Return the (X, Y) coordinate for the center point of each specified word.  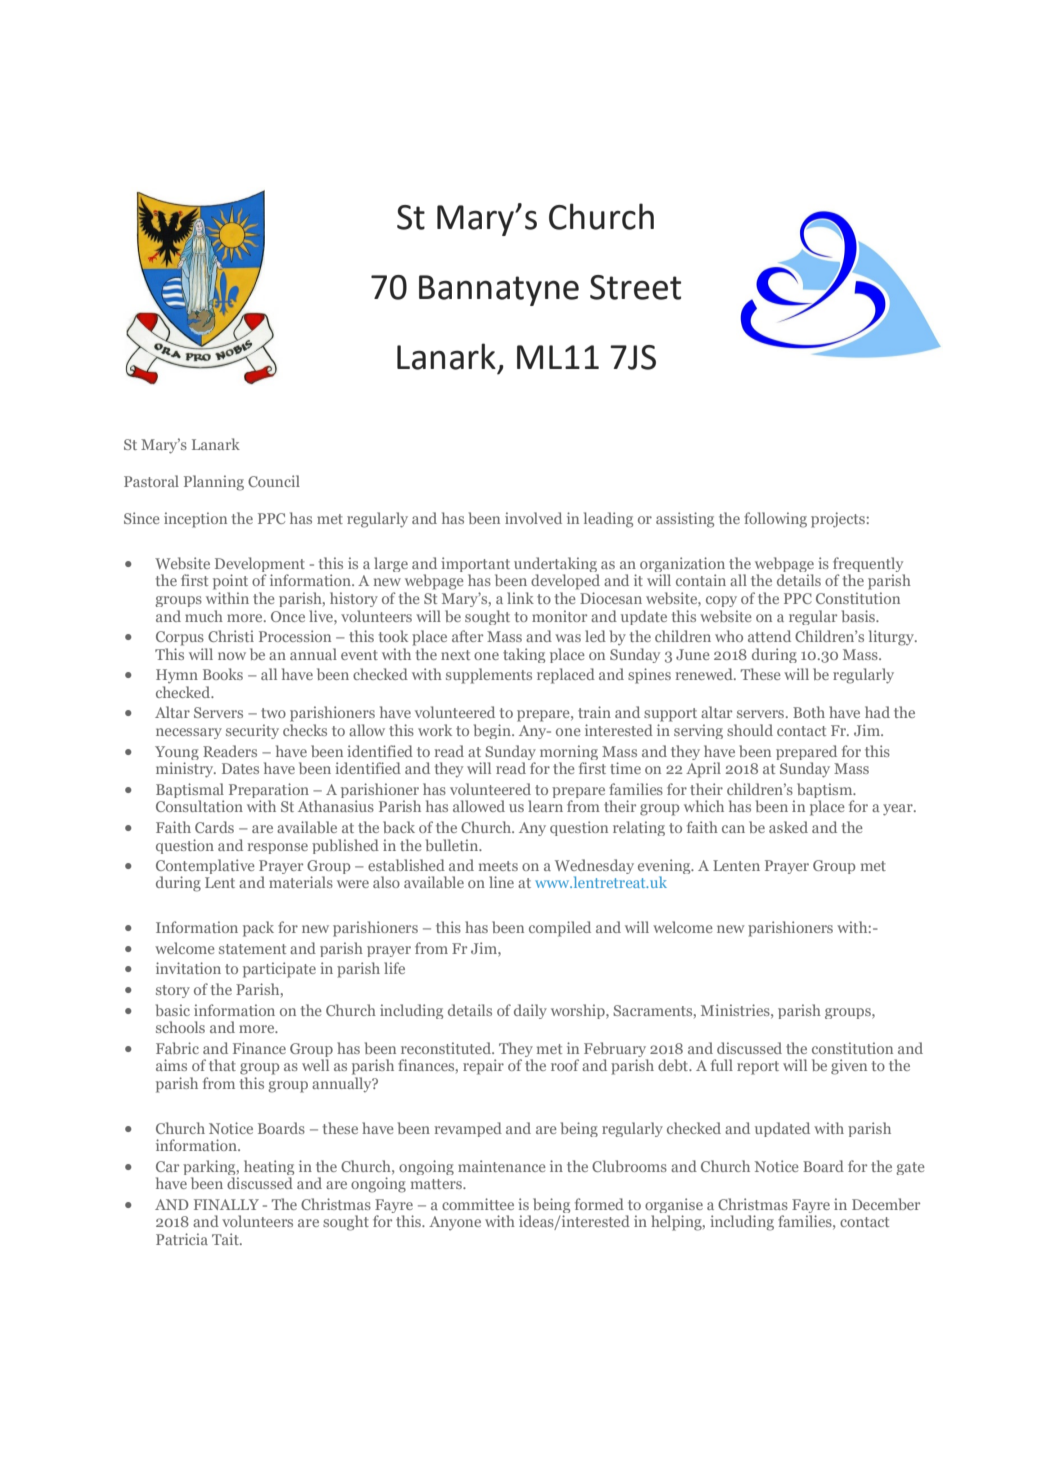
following (775, 520)
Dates (240, 768)
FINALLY (226, 1204)
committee (478, 1204)
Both (809, 712)
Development (260, 566)
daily (530, 1011)
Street (635, 287)
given (849, 1067)
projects (838, 520)
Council (274, 481)
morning (569, 752)
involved (533, 518)
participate (279, 970)
